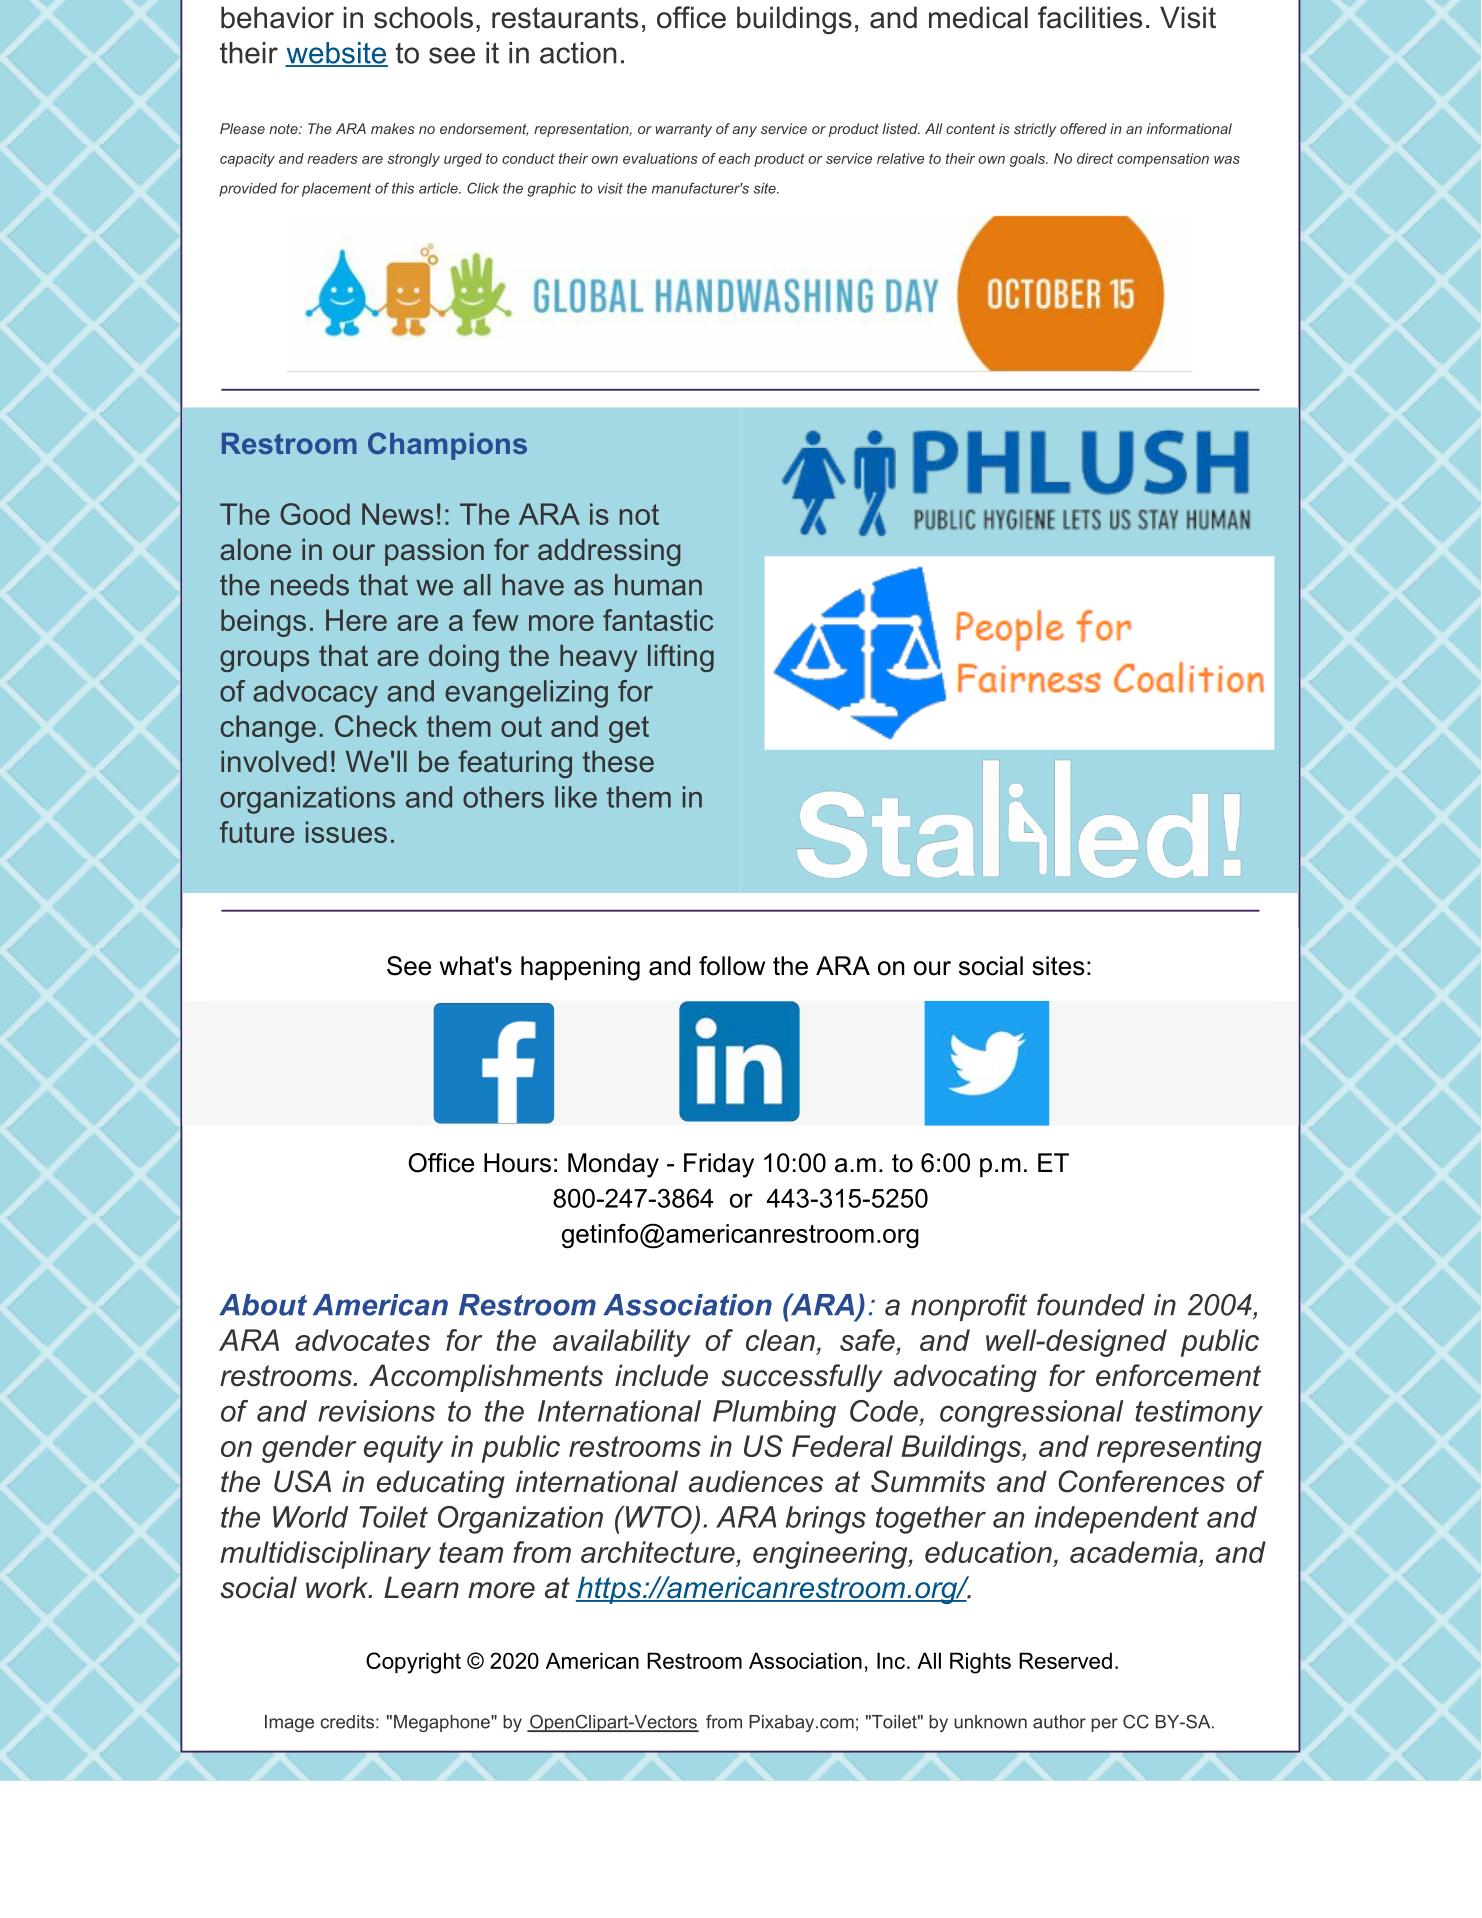 Image resolution: width=1482 pixels, height=1918 pixels. I want to click on any, so click(744, 131).
